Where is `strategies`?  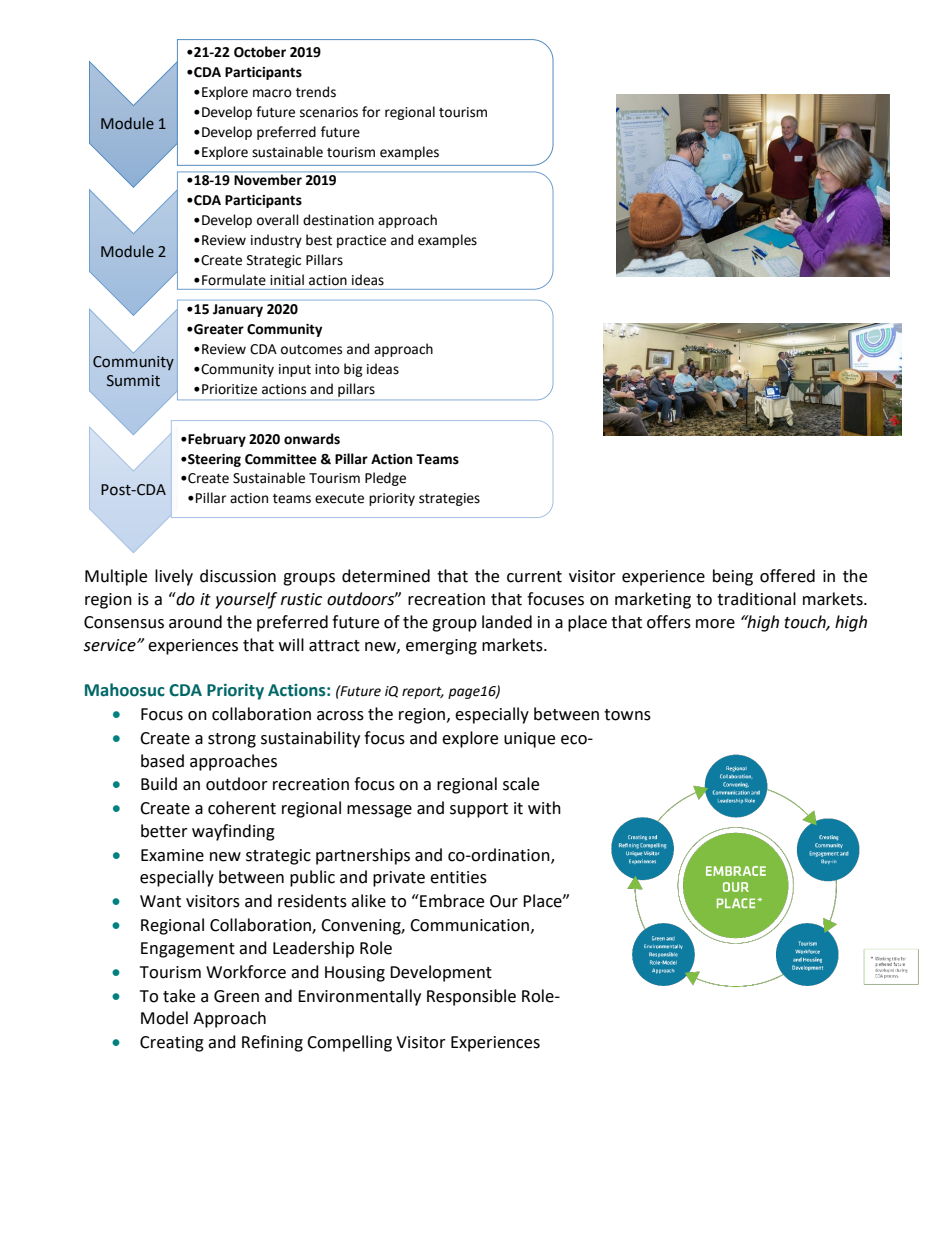 strategies is located at coordinates (449, 499).
